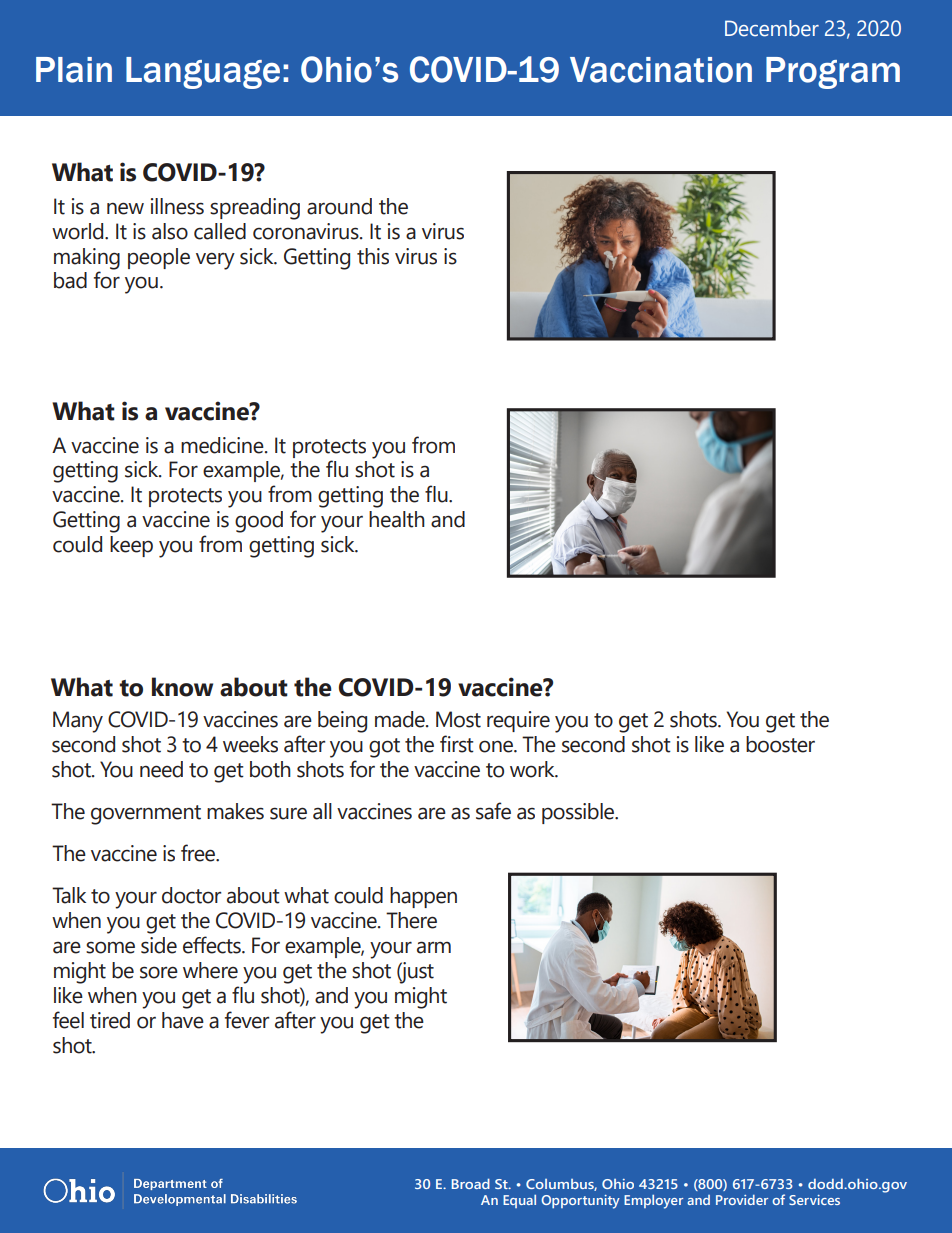  What do you see at coordinates (579, 813) in the screenshot?
I see `possible` at bounding box center [579, 813].
